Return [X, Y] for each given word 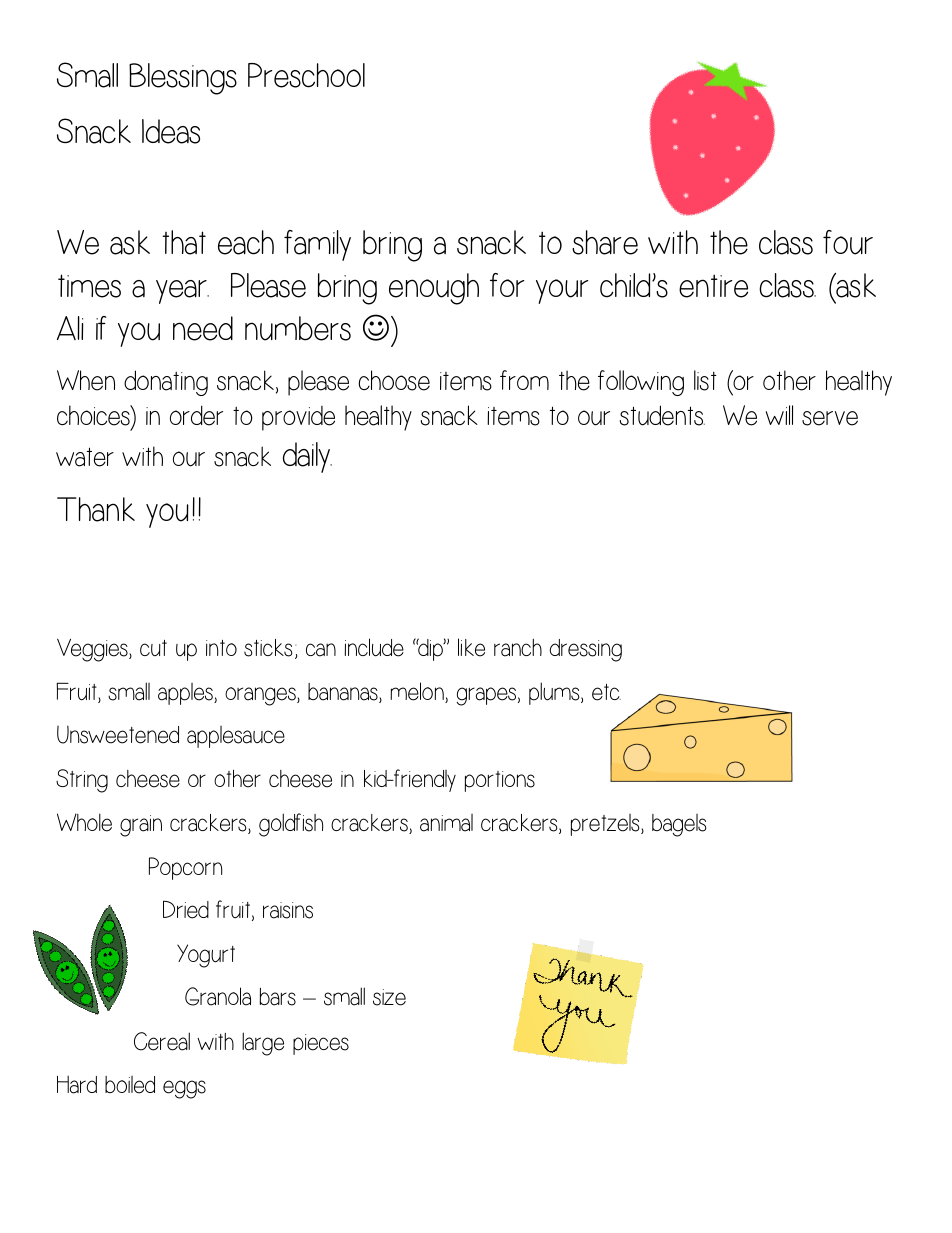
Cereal [162, 1041]
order [196, 415]
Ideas [171, 131]
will [779, 415]
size [389, 997]
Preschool [306, 75]
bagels [679, 825]
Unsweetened [118, 734]
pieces [321, 1044]
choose [394, 380]
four [848, 242]
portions [500, 781]
